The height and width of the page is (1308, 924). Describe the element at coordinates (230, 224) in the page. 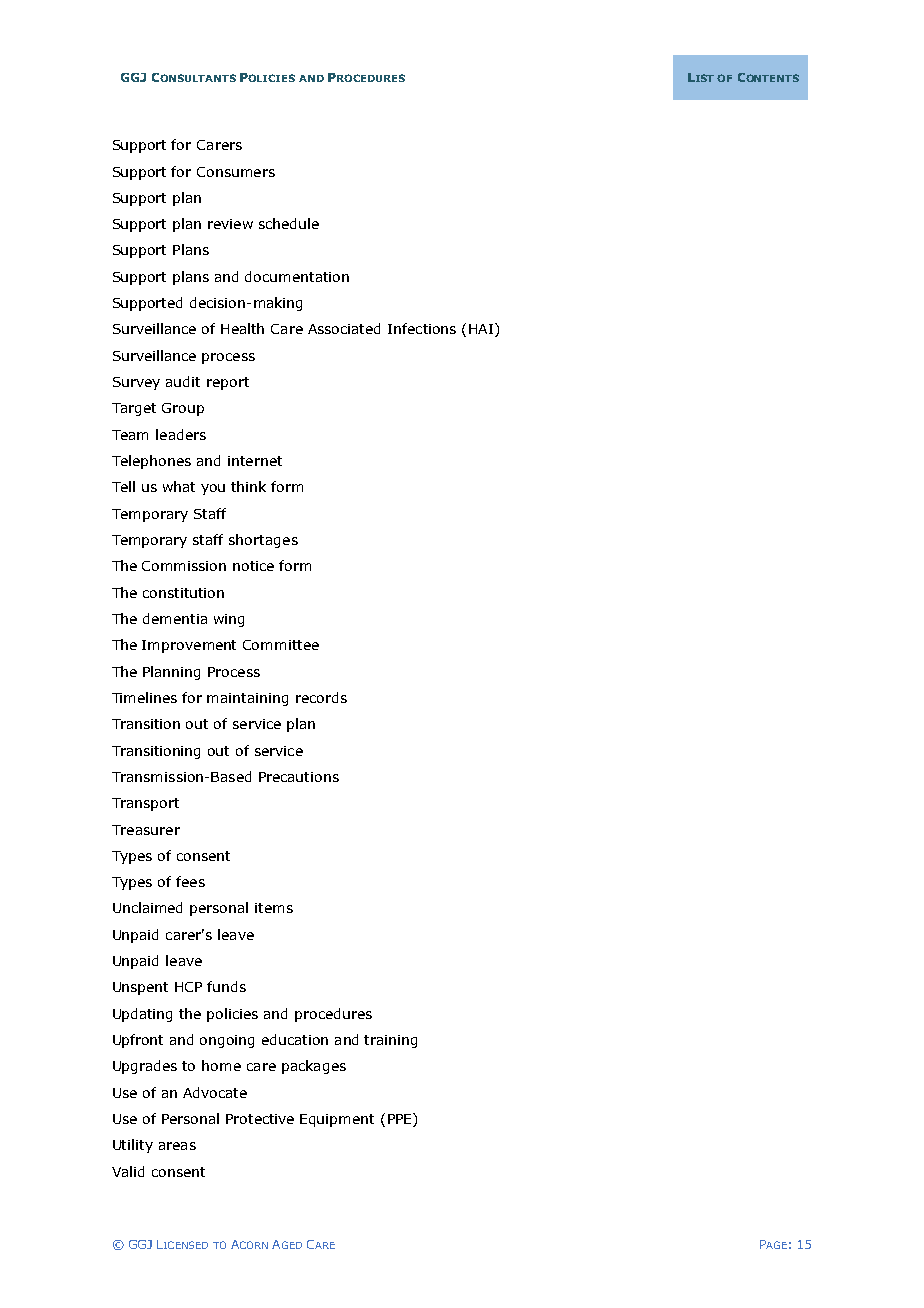

I see `review` at that location.
